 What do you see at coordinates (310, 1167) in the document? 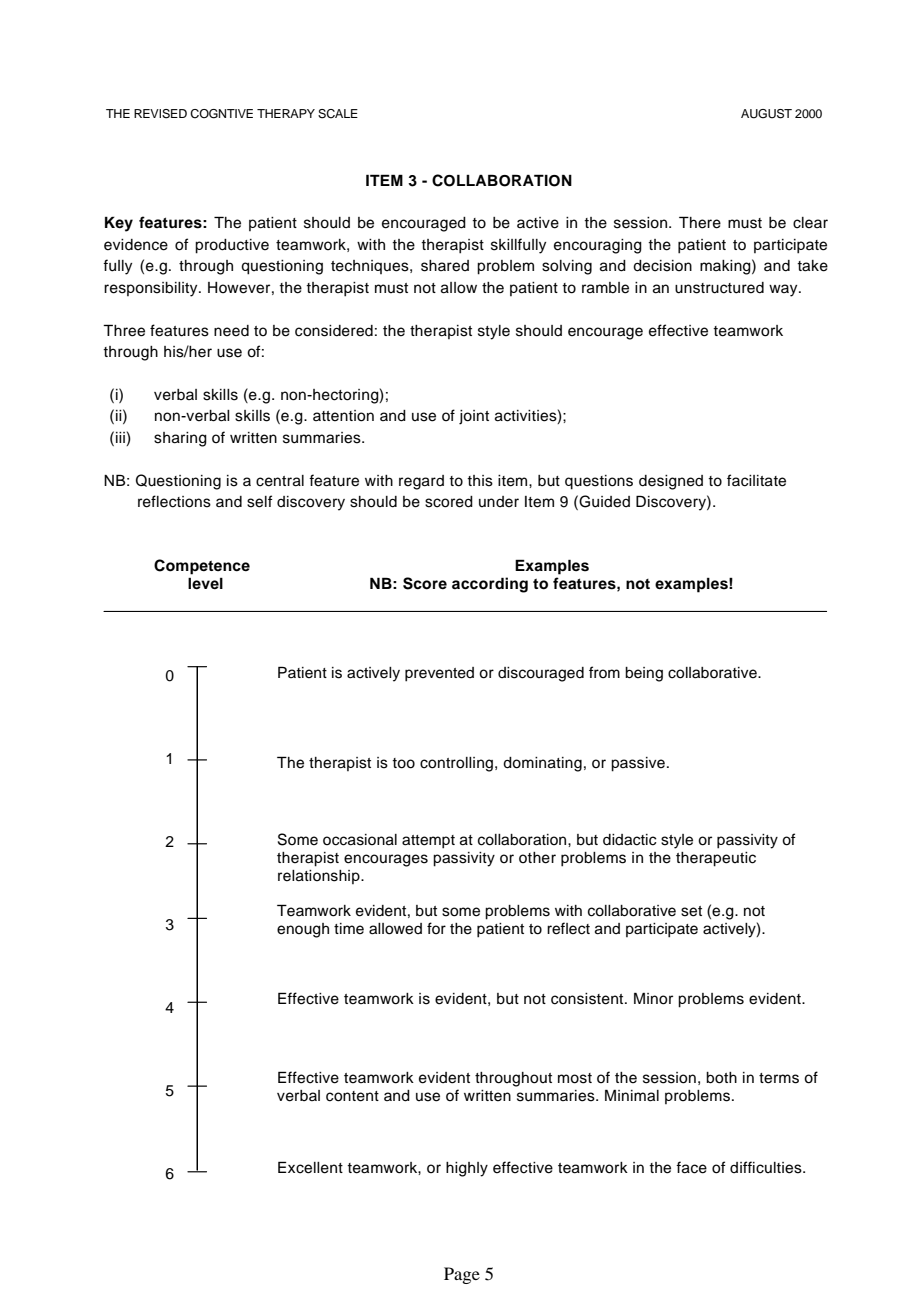
I see `Excellent` at bounding box center [310, 1167].
